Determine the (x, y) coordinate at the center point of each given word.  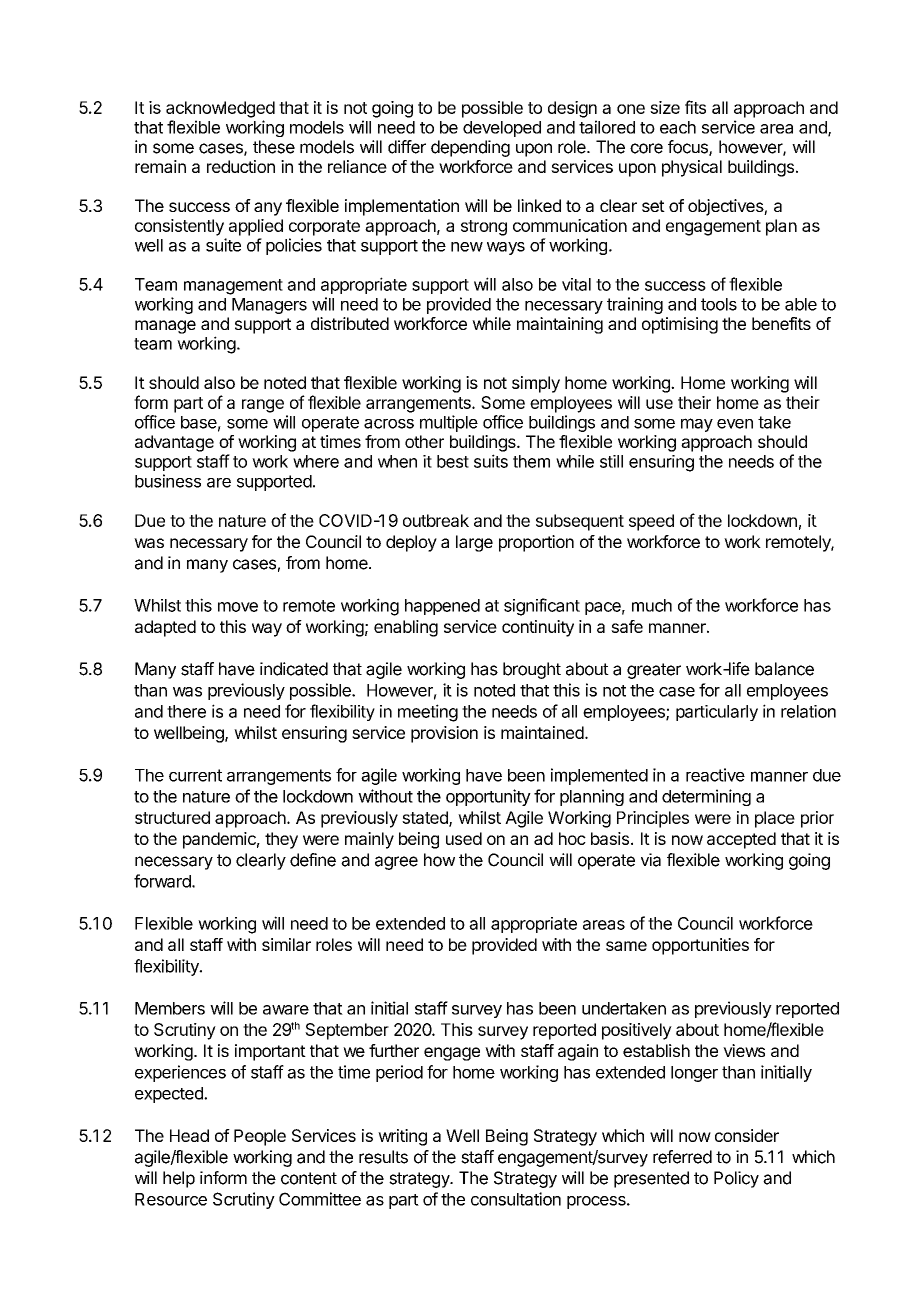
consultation (516, 1199)
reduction (241, 166)
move (238, 607)
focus (689, 148)
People (260, 1137)
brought (532, 670)
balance (784, 669)
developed (502, 129)
